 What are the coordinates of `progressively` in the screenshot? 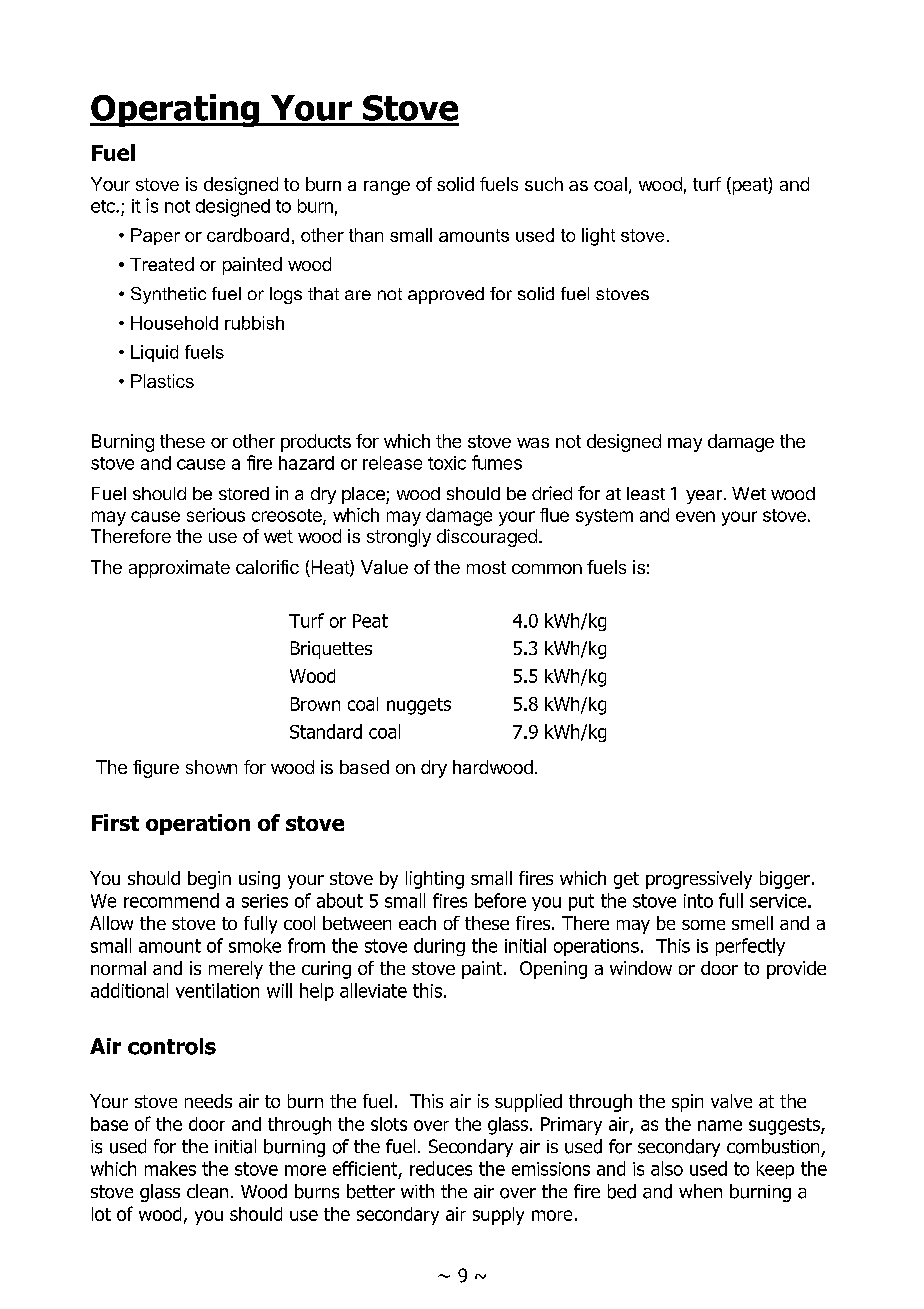 It's located at (699, 880).
